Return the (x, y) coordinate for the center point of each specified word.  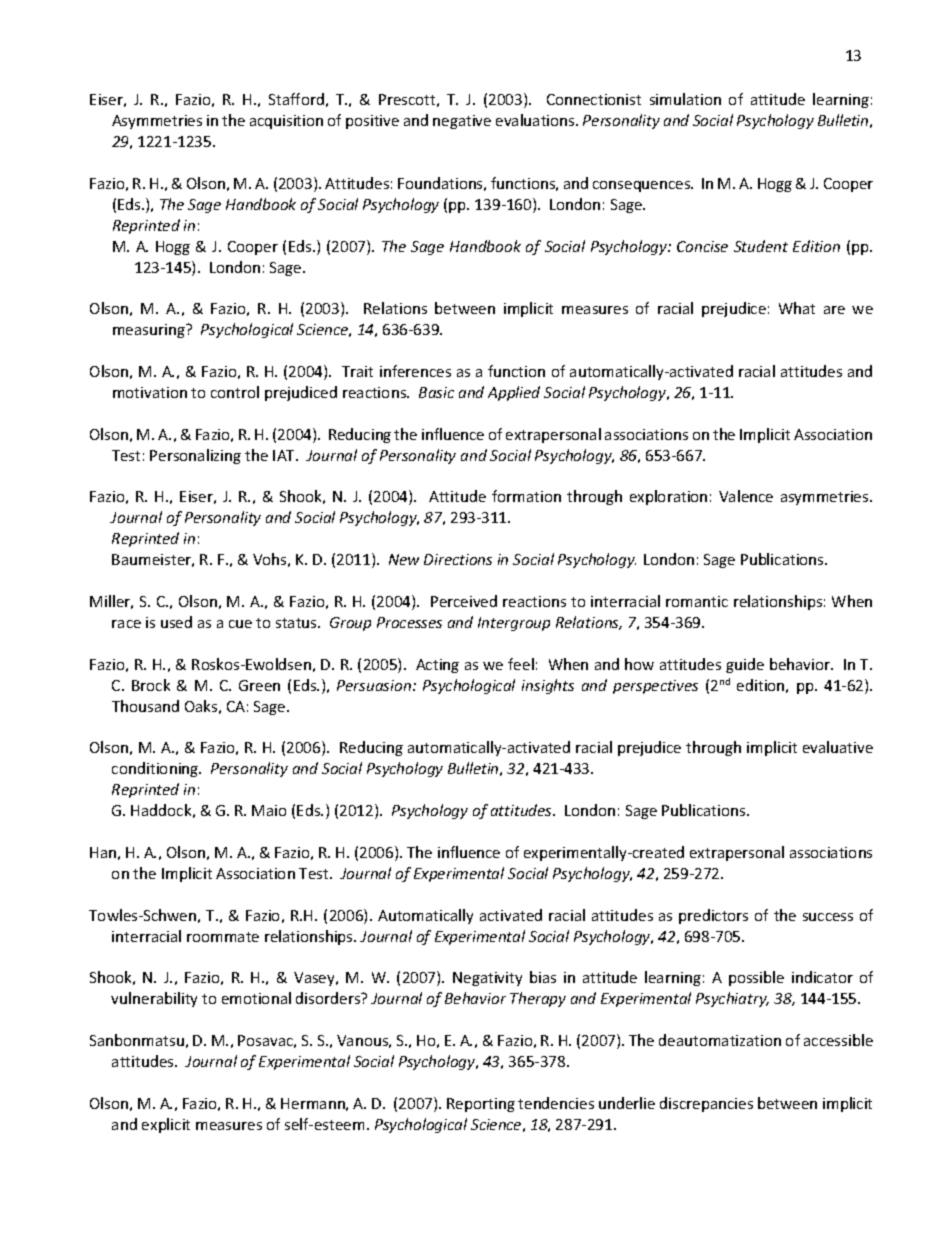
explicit (166, 1125)
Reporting (481, 1105)
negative (462, 122)
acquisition (286, 122)
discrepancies (706, 1104)
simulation (685, 99)
